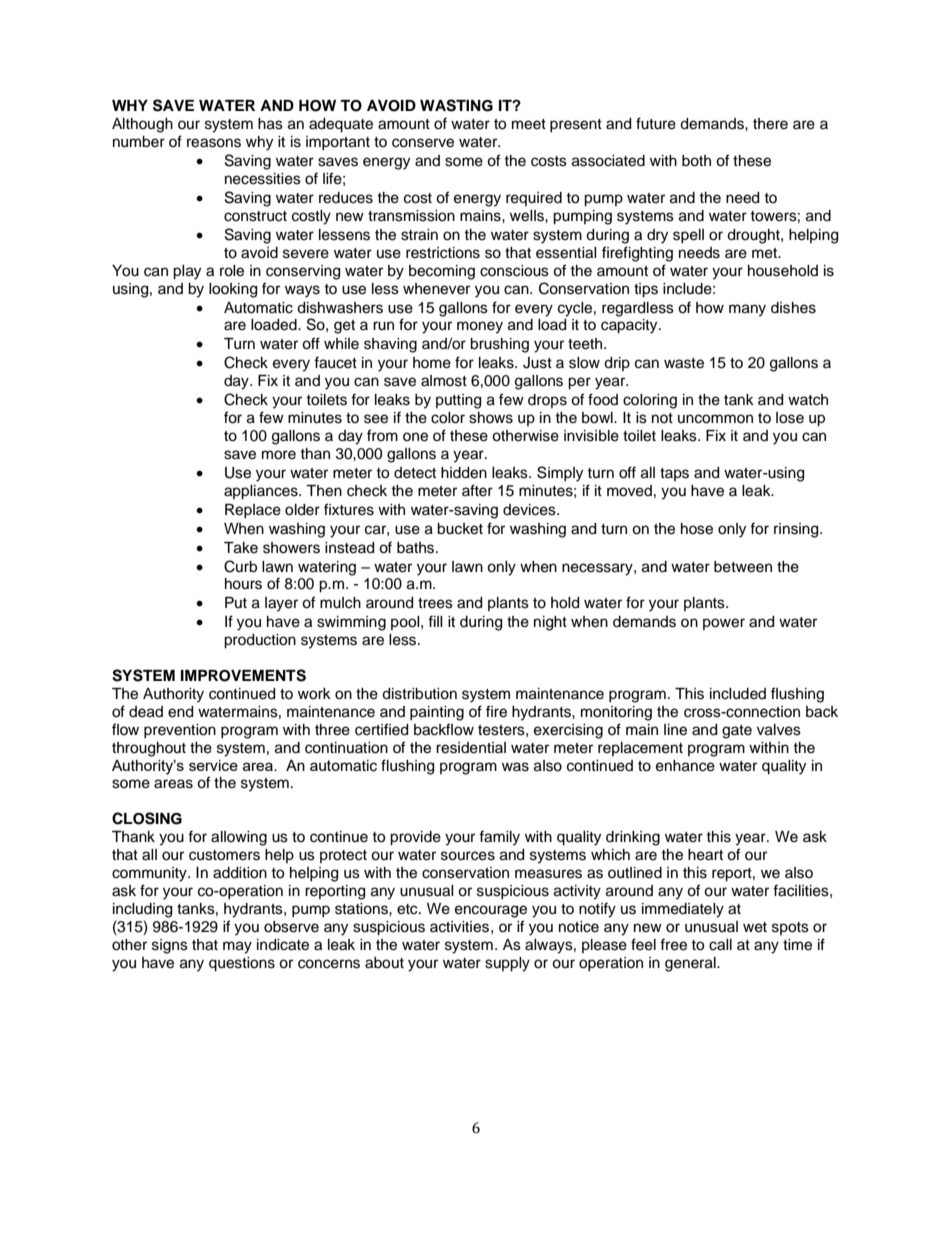 The height and width of the page is (1233, 952). Describe the element at coordinates (214, 143) in the page. I see `reasons` at that location.
